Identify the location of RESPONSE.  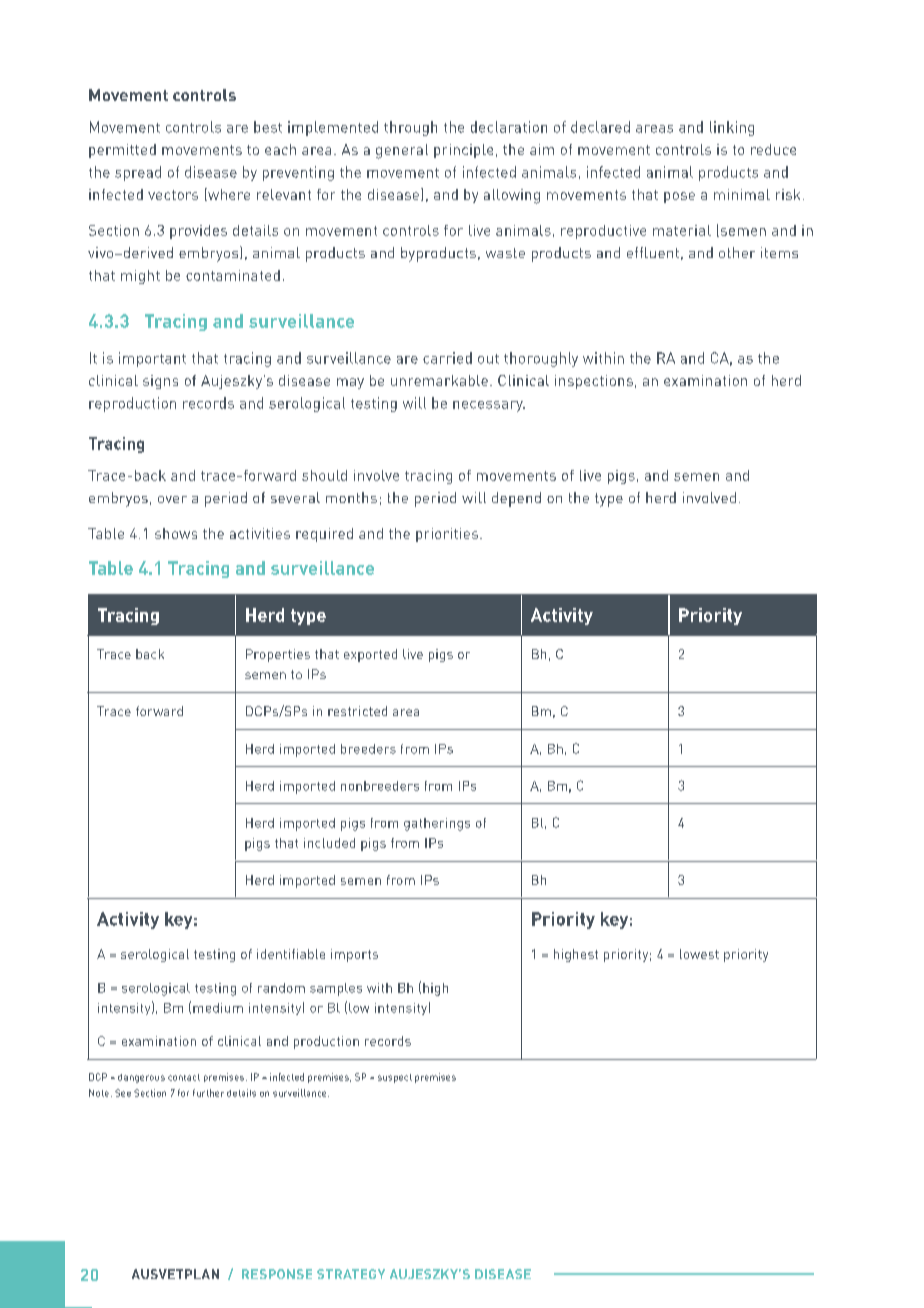
(277, 1274).
